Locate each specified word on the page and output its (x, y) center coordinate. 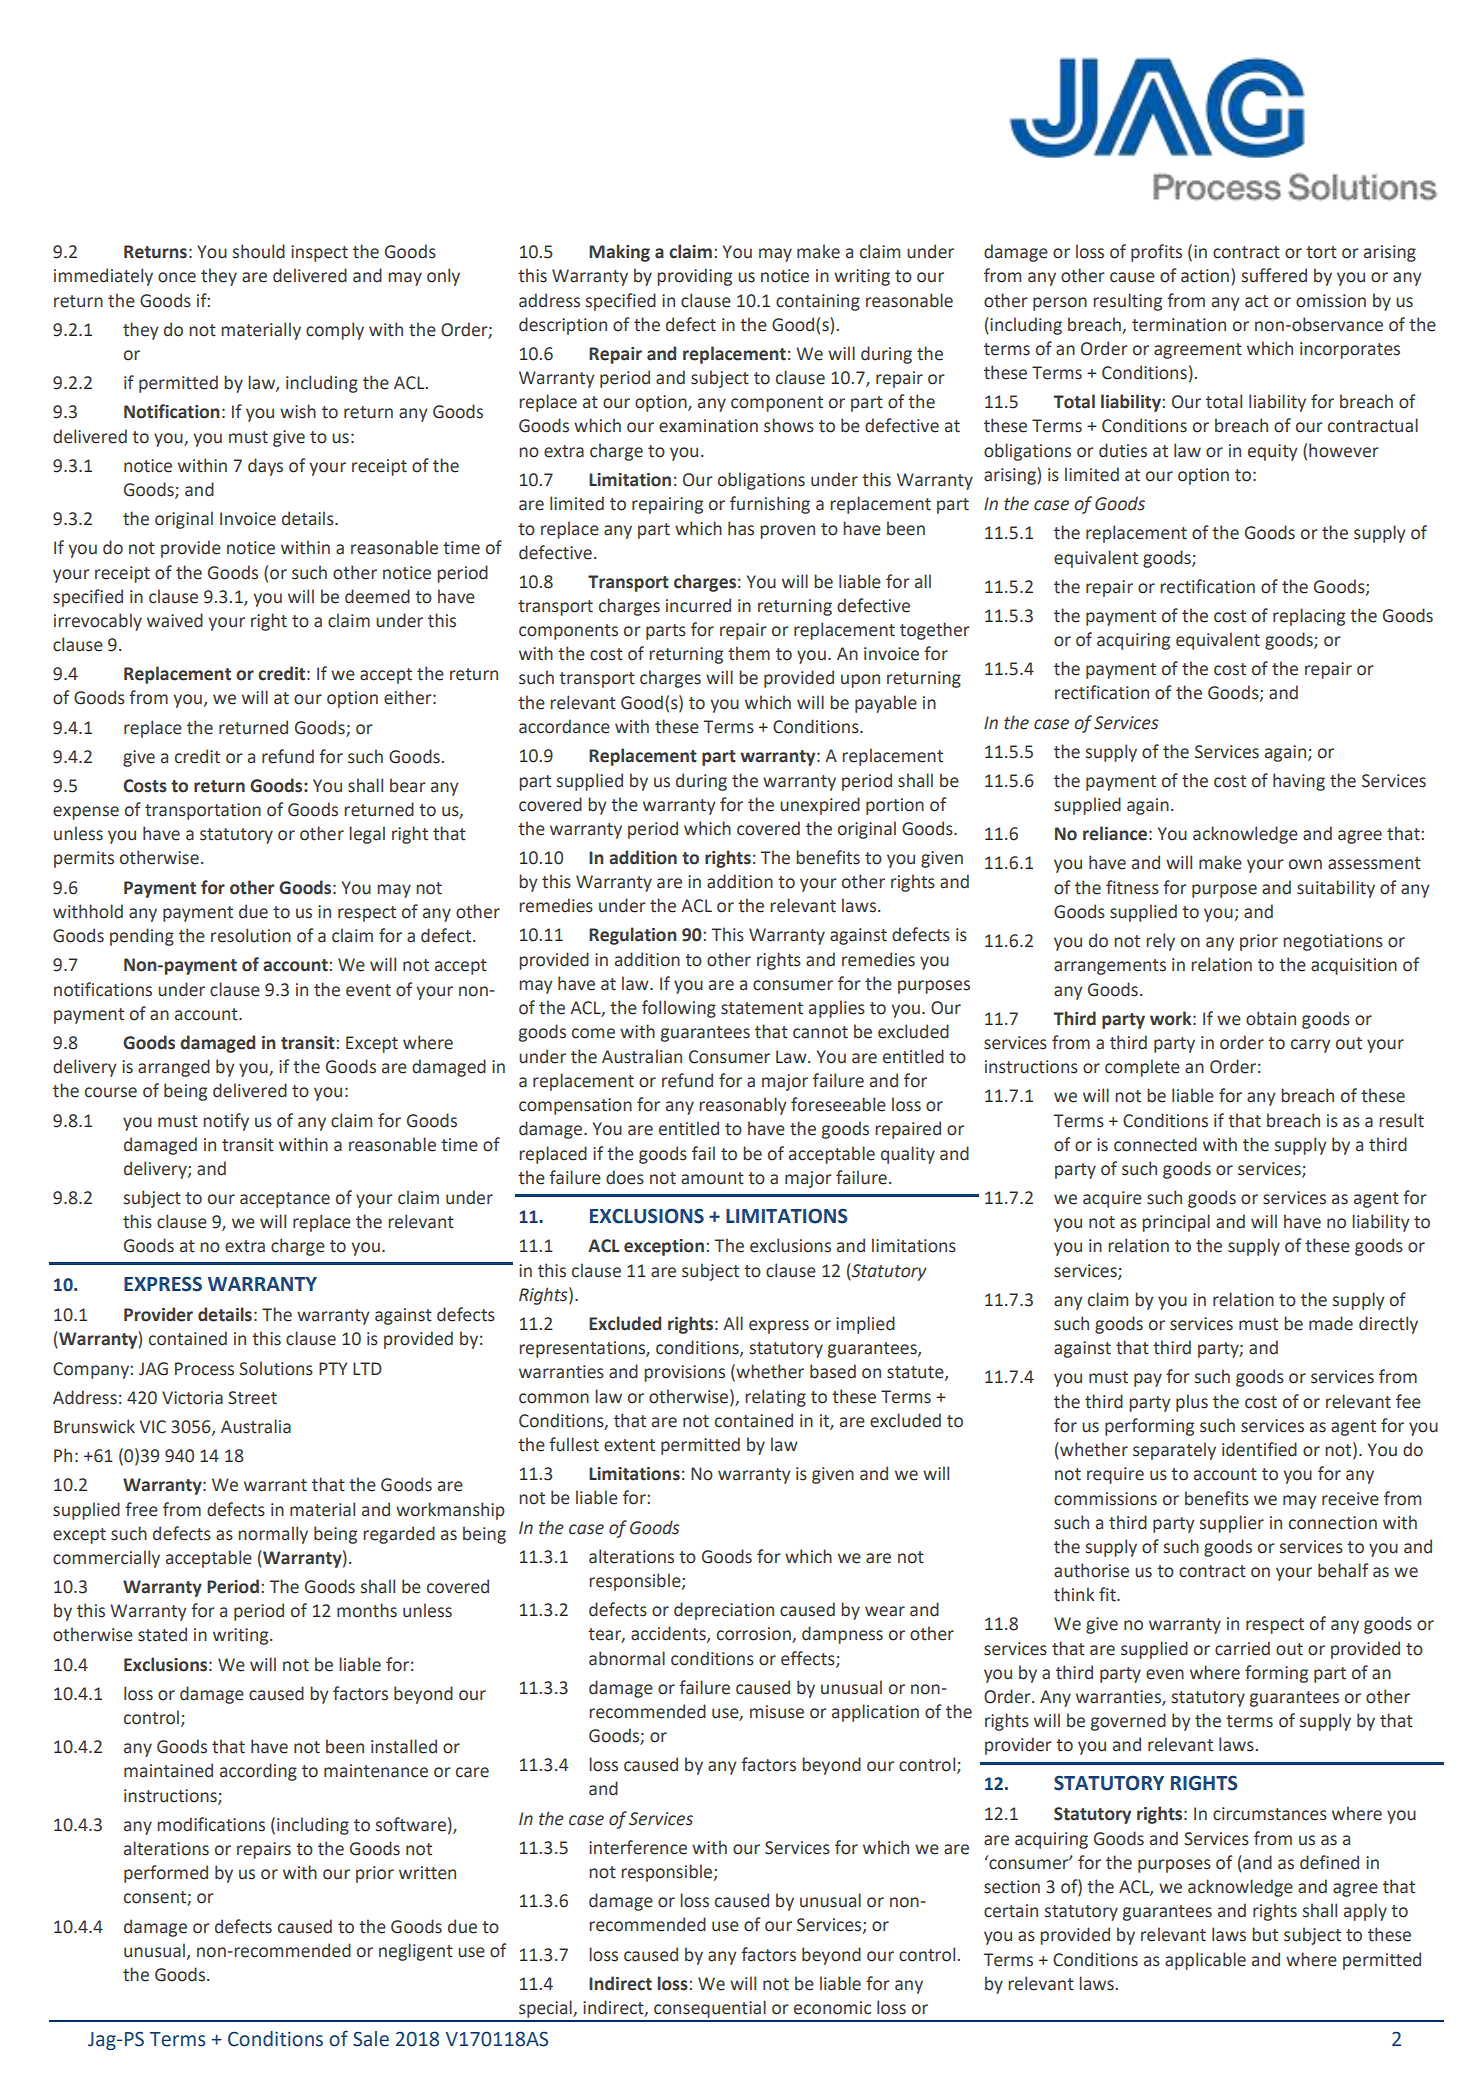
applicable (1205, 1961)
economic (832, 2008)
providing (694, 277)
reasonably (743, 1106)
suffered (1274, 275)
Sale (371, 2039)
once (177, 277)
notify (226, 1122)
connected (1155, 1144)
